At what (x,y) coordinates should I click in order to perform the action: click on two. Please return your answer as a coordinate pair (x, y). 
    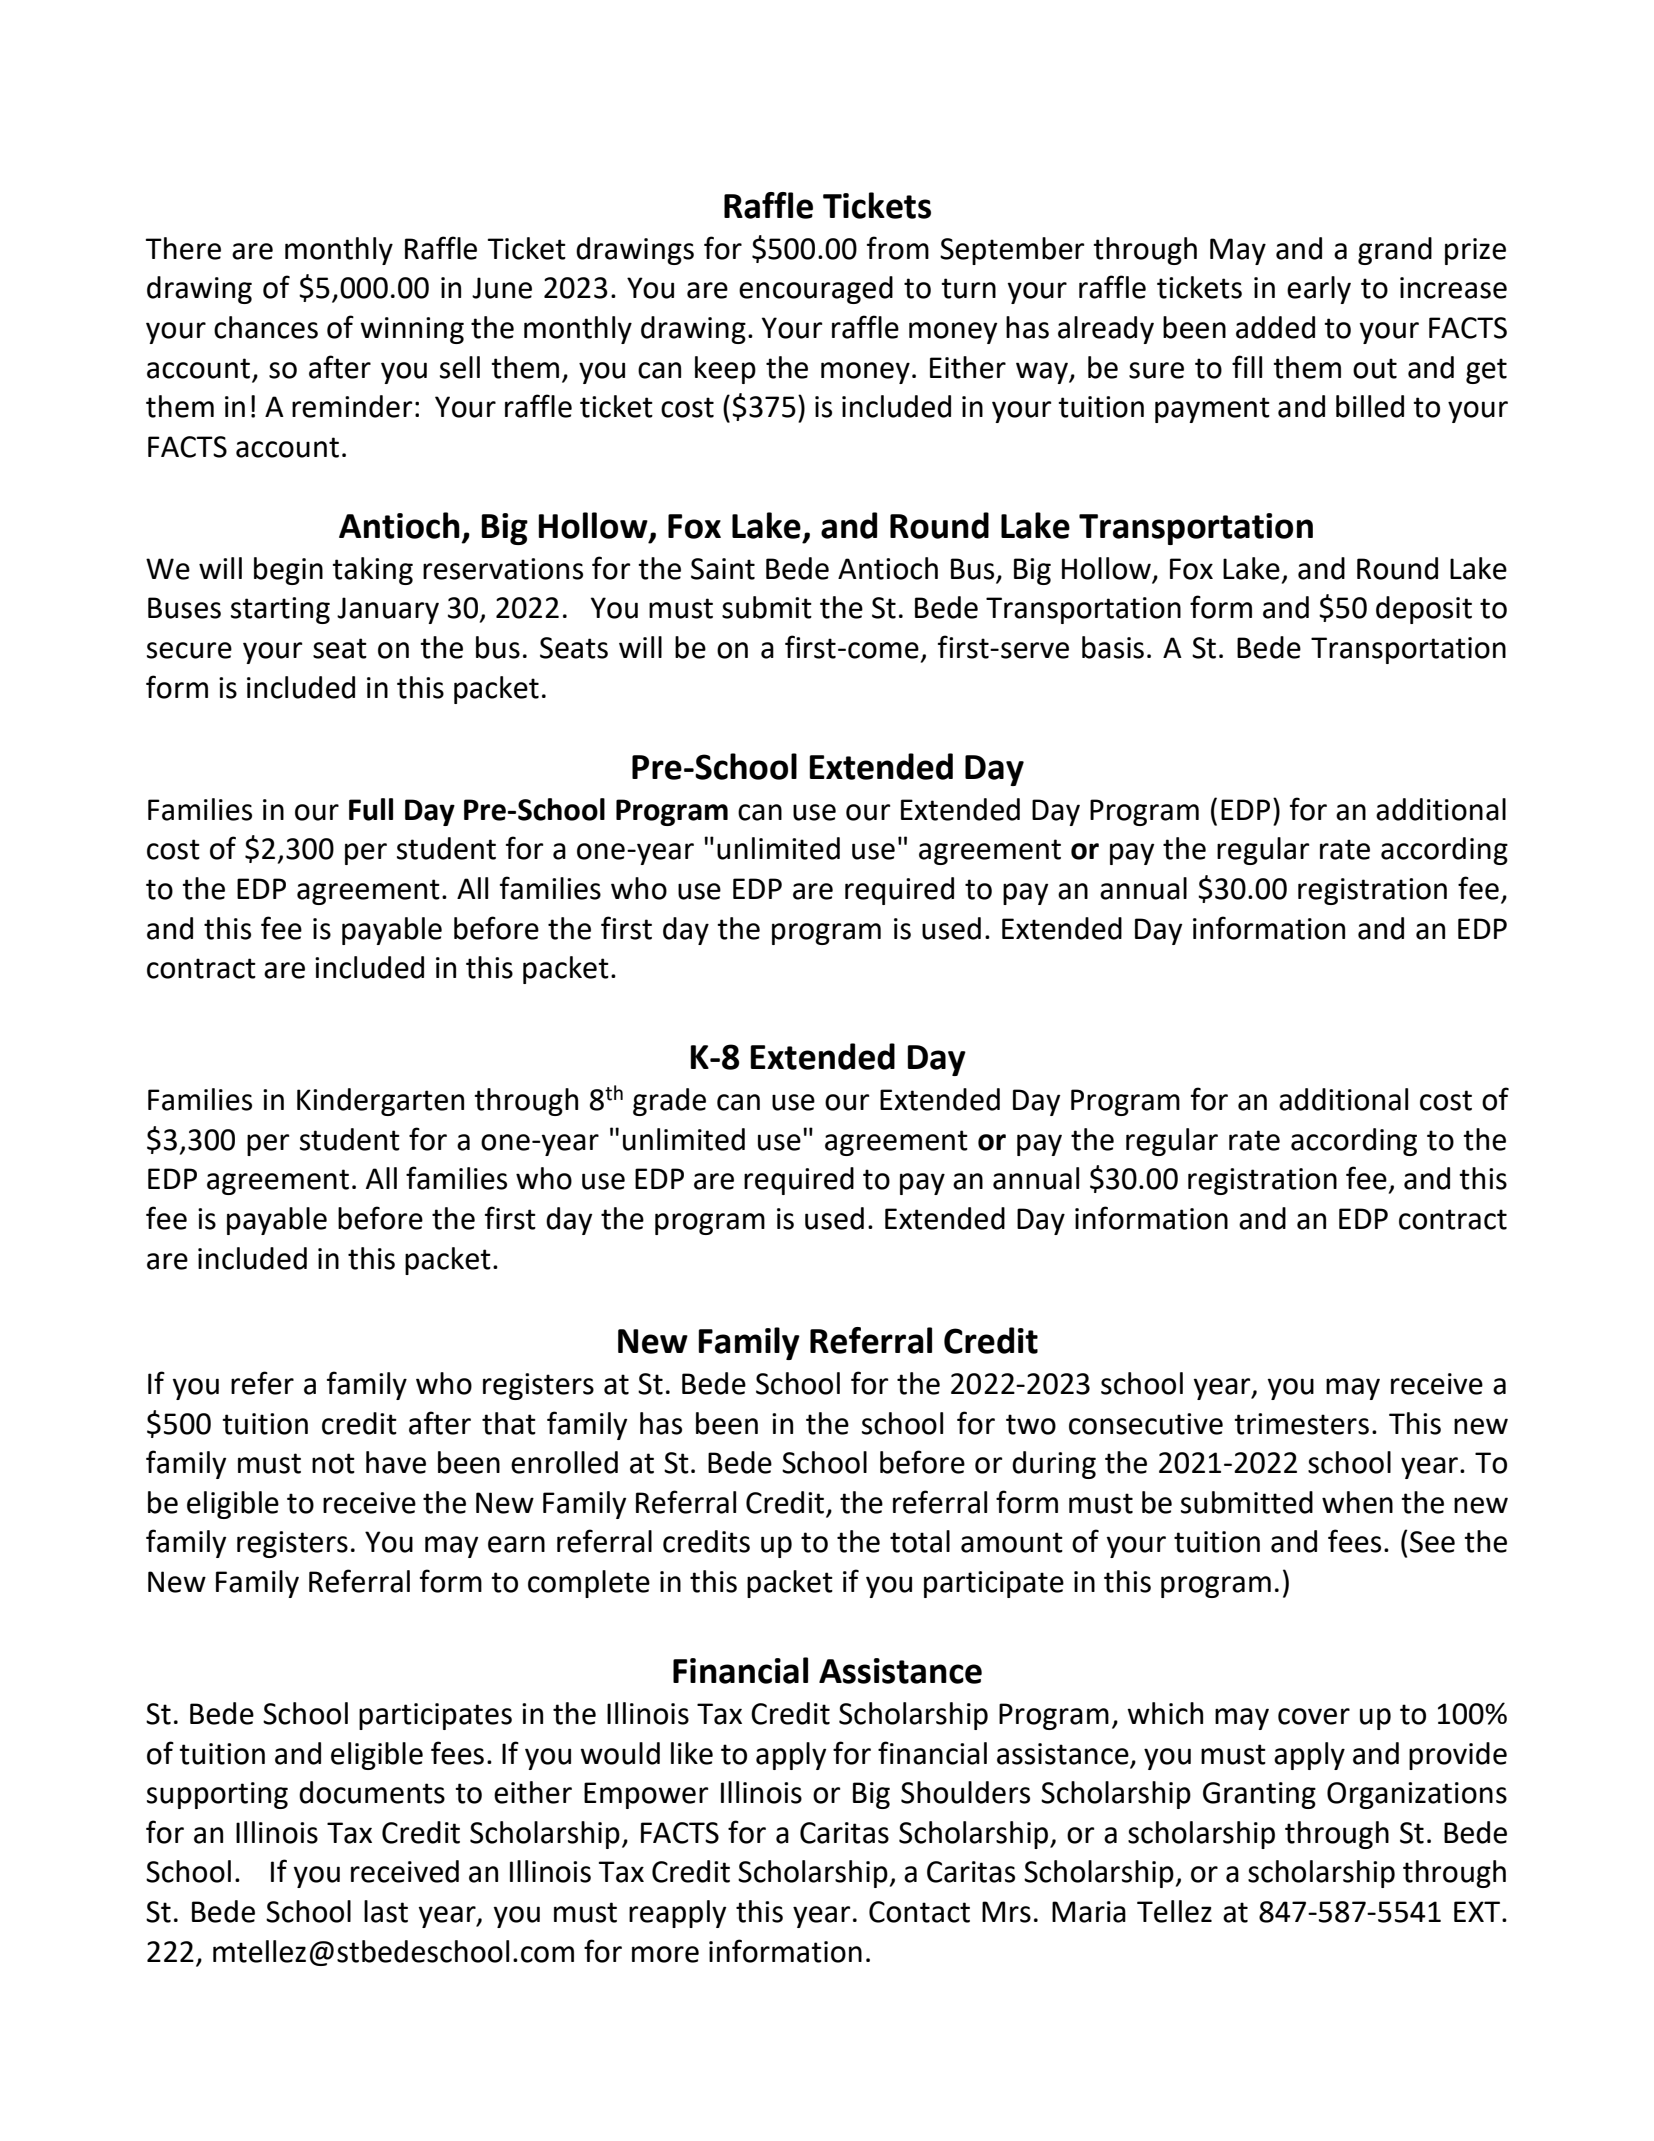
    Looking at the image, I should click on (1031, 1424).
